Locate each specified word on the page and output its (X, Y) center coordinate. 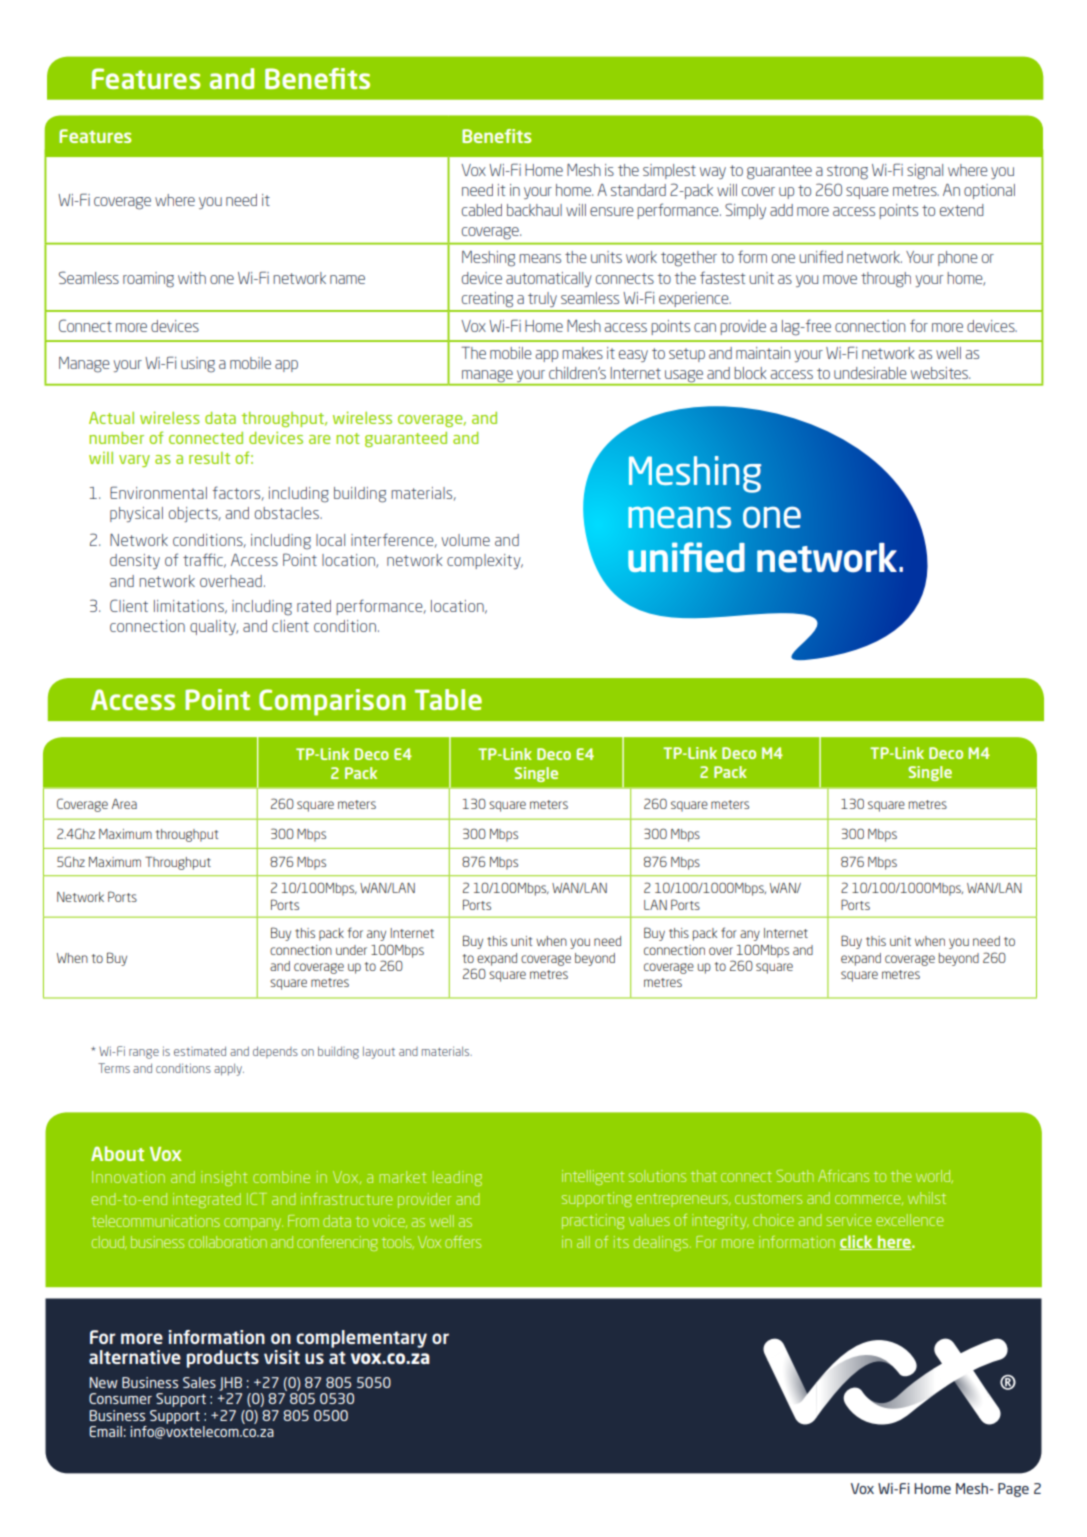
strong (847, 172)
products (223, 1359)
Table (448, 699)
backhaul (534, 210)
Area (124, 804)
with (192, 278)
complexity (485, 561)
